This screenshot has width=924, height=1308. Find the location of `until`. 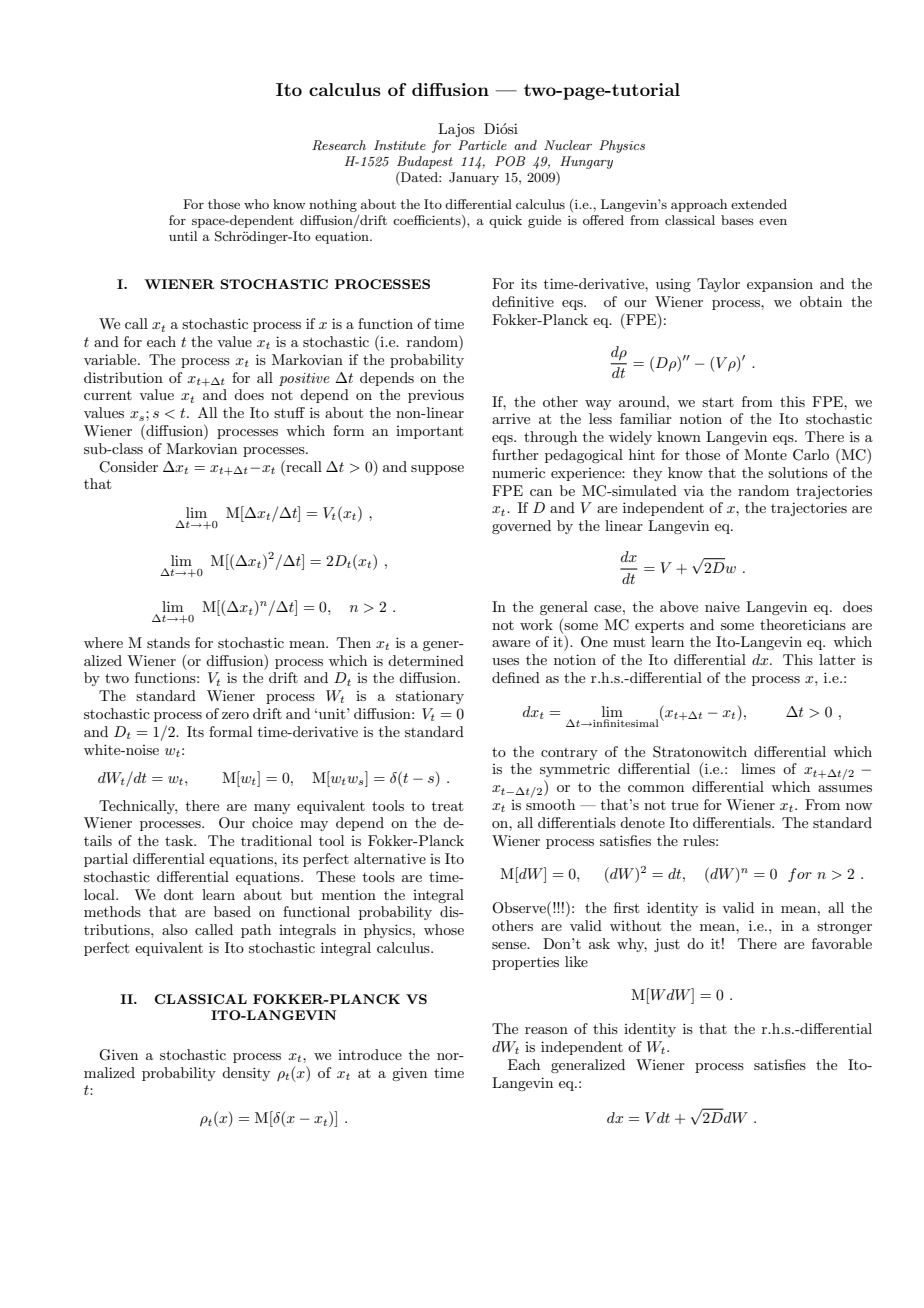

until is located at coordinates (183, 236).
